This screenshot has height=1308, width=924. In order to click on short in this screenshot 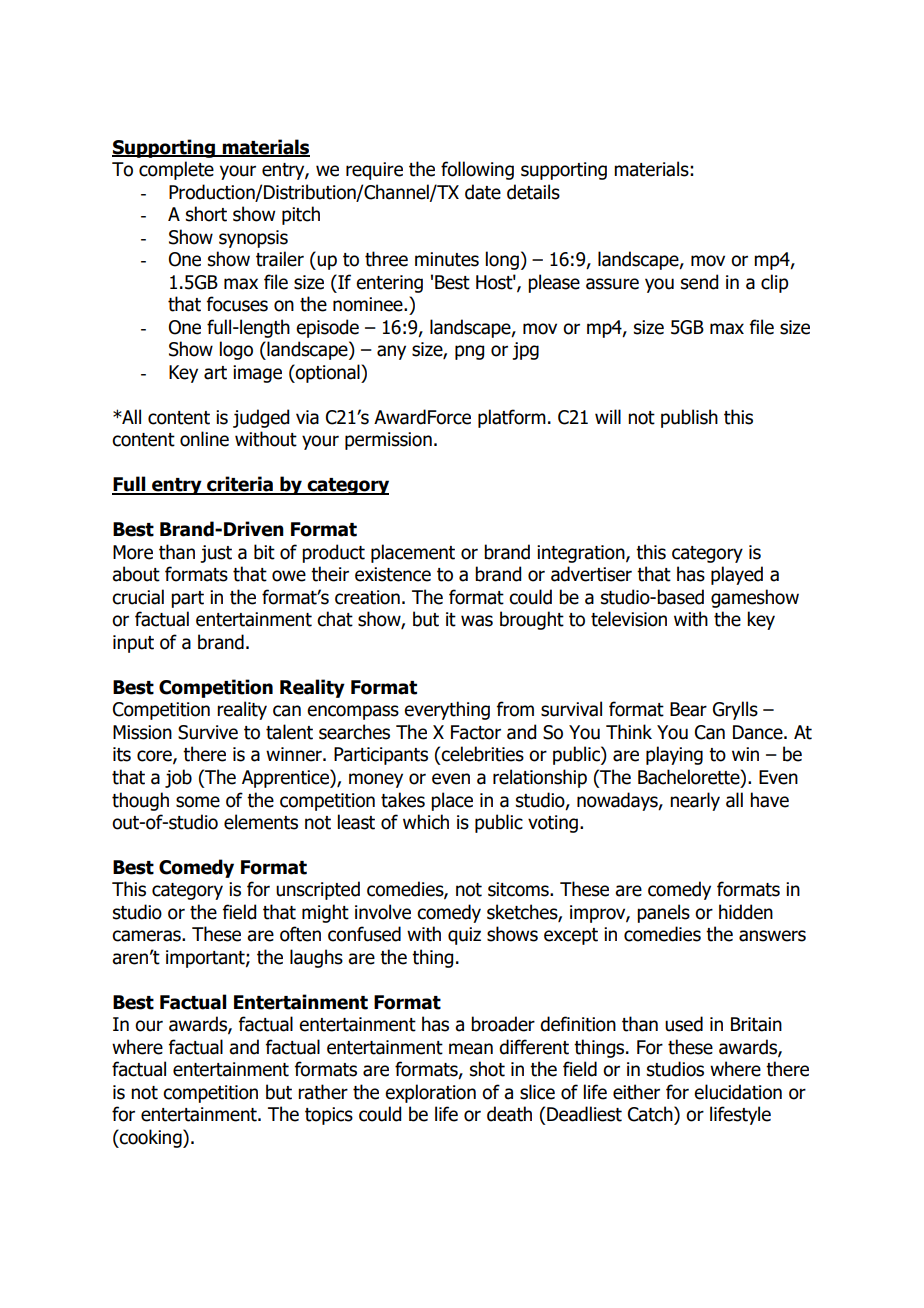, I will do `click(206, 214)`.
